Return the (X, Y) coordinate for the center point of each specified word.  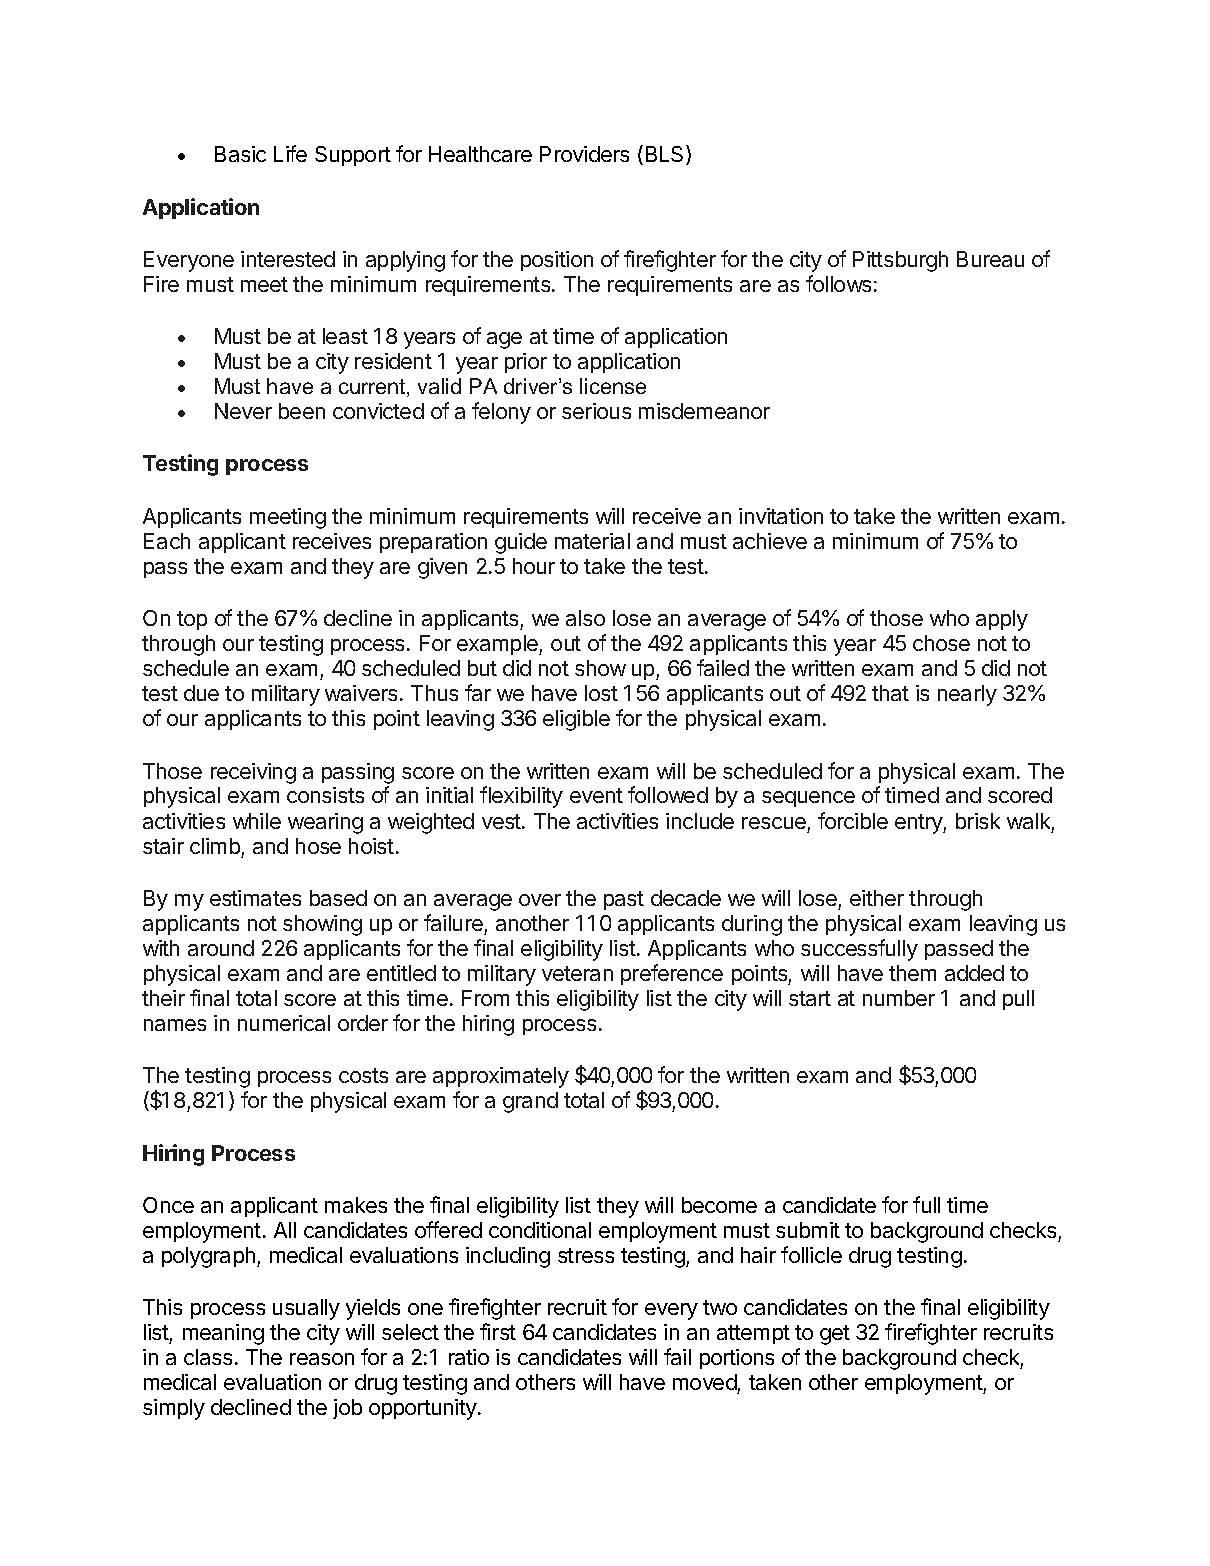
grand (530, 1102)
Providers (584, 154)
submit (808, 1230)
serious (596, 411)
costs (363, 1075)
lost (601, 693)
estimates (255, 898)
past (624, 900)
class (208, 1357)
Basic (240, 154)
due (201, 693)
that (890, 693)
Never (243, 411)
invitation (781, 516)
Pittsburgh (900, 261)
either (877, 898)
